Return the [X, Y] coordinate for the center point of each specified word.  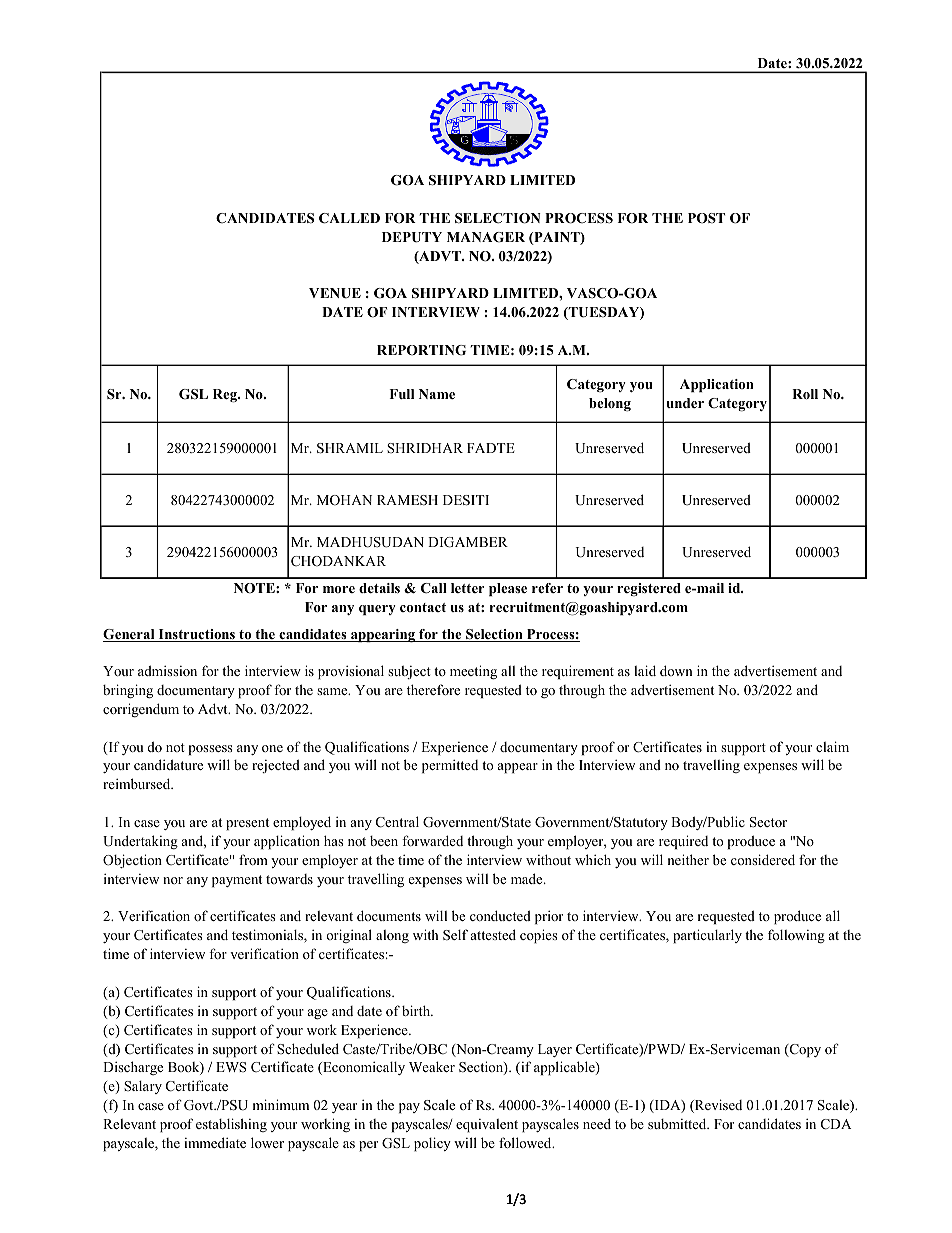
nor [173, 880]
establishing [231, 1125]
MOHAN [344, 500]
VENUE [335, 293]
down [676, 670]
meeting [473, 672]
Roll [805, 394]
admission [167, 670]
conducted [500, 915]
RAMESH [407, 500]
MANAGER [486, 237]
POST [706, 218]
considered [763, 859]
